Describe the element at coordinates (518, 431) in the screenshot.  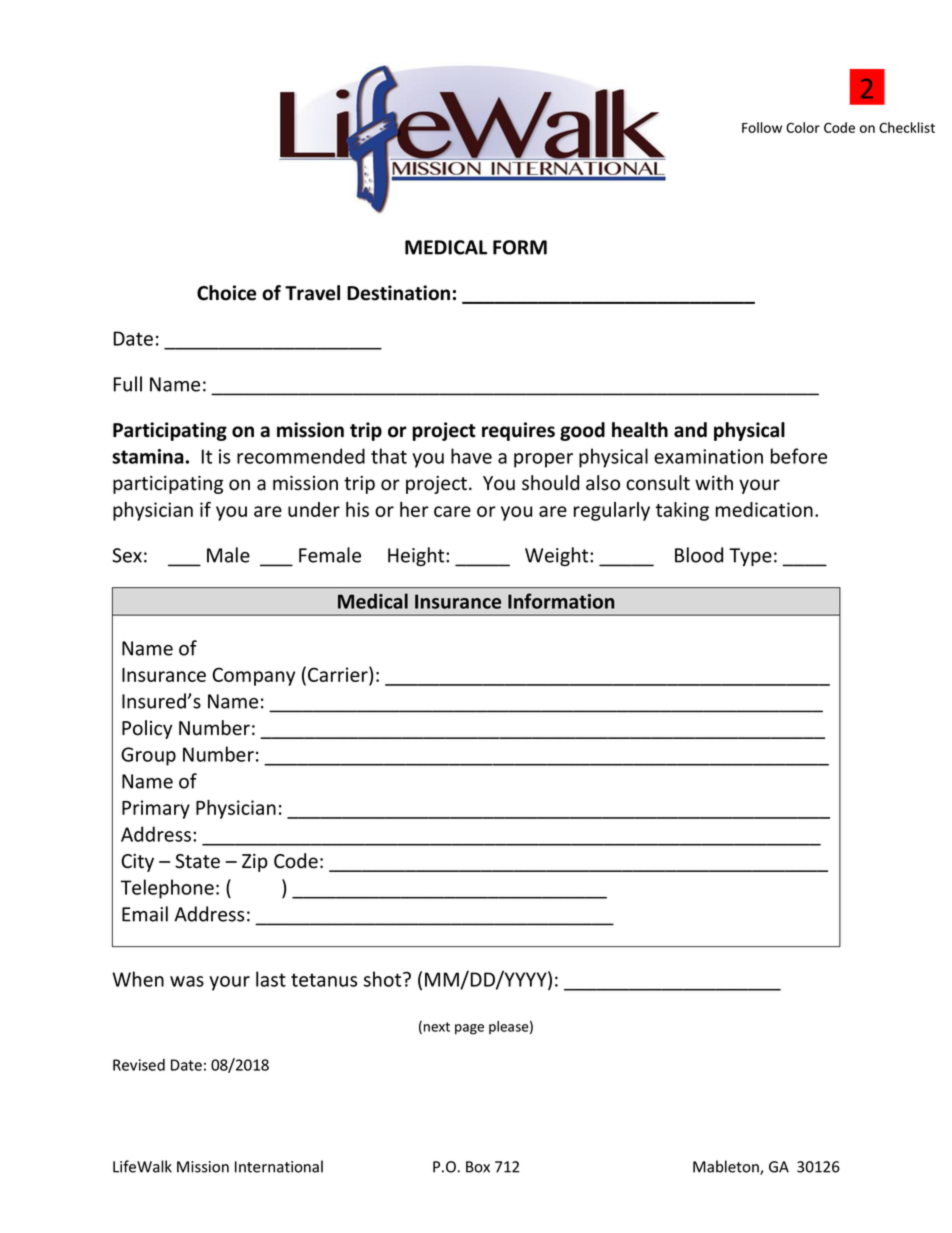
I see `requires` at that location.
